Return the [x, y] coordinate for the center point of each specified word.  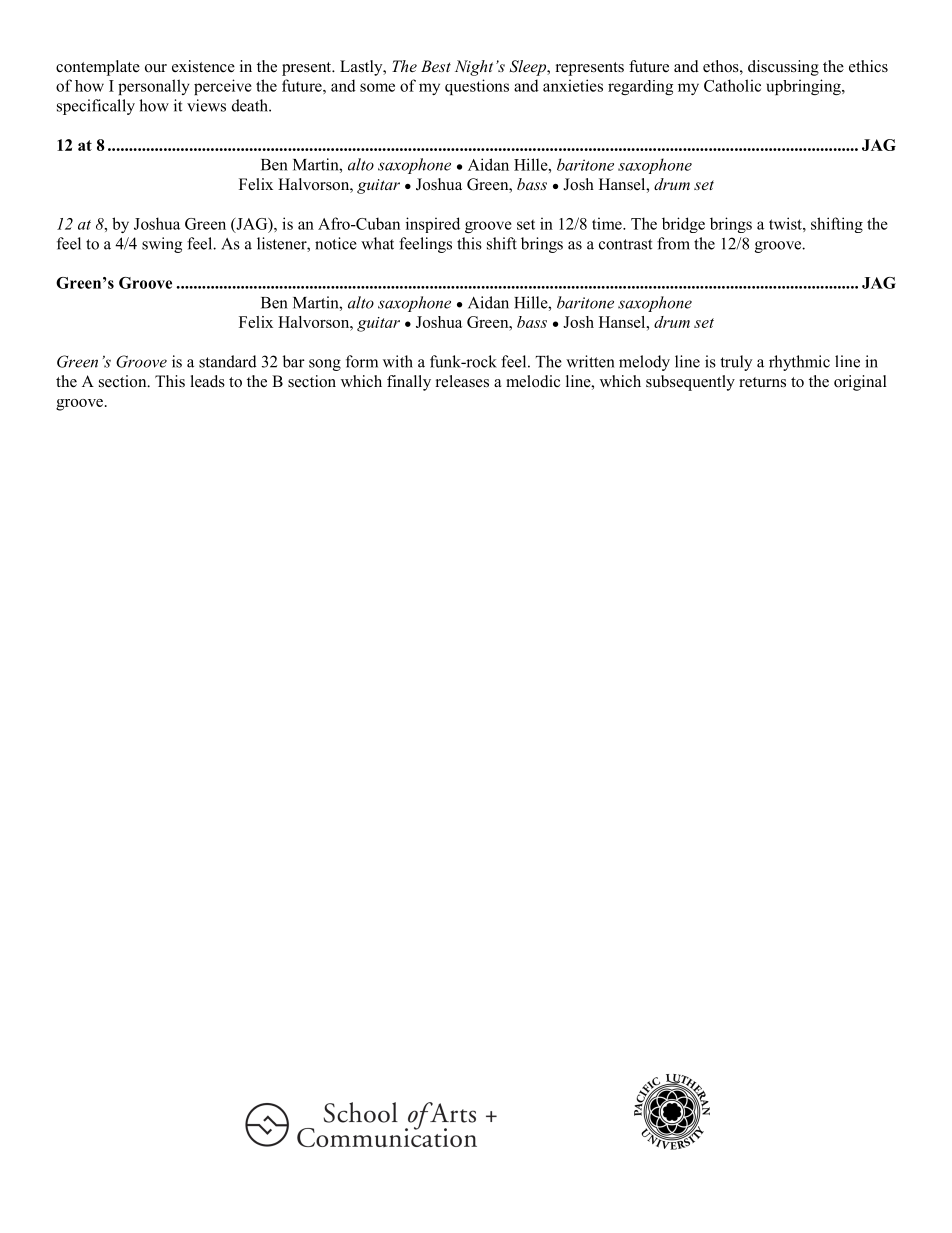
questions [477, 87]
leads [208, 381]
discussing [783, 68]
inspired [433, 225]
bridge [683, 225]
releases [462, 381]
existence [203, 66]
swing [162, 245]
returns [762, 382]
